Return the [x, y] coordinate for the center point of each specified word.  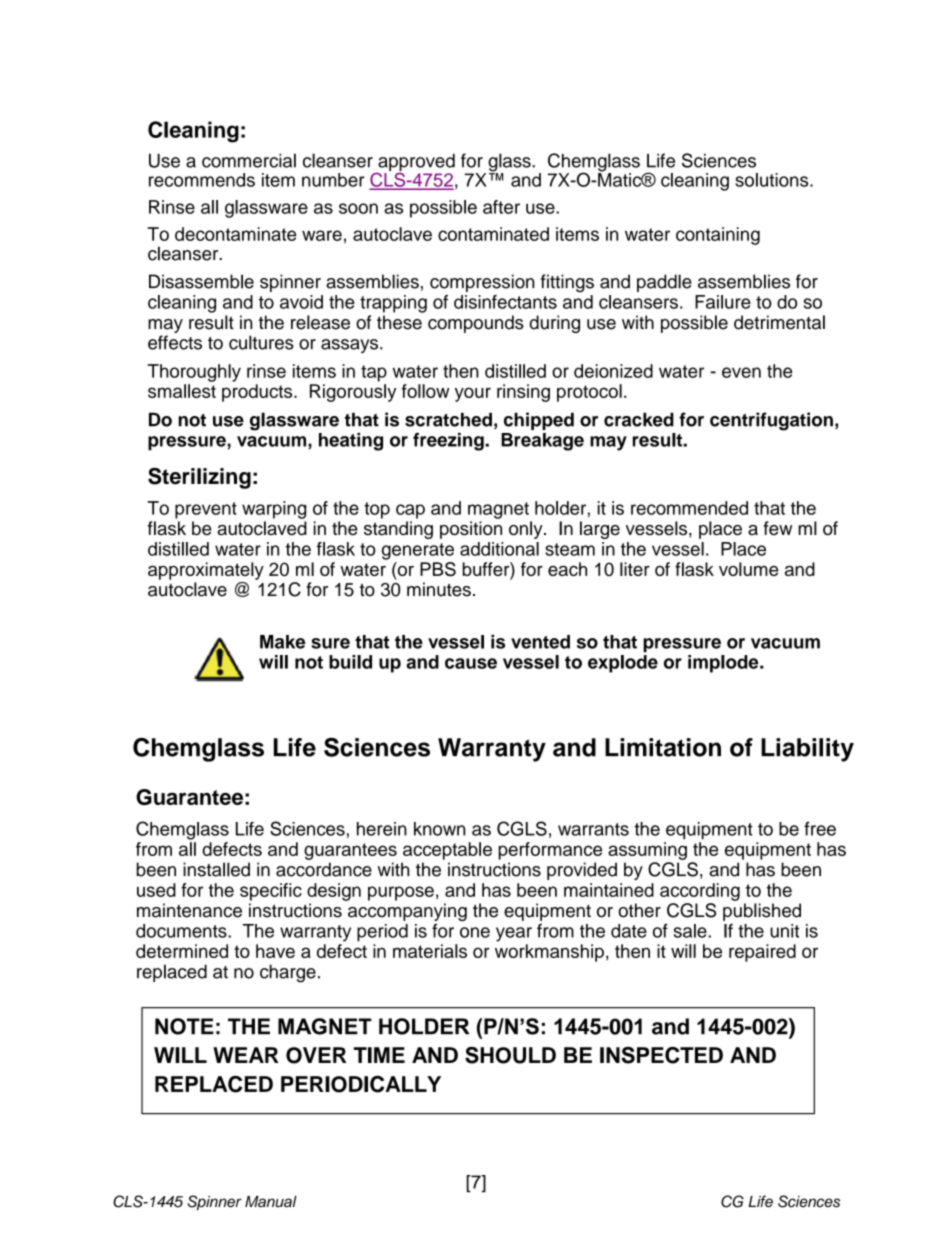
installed [216, 869]
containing [718, 236]
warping [274, 510]
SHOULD [510, 1055]
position [471, 530]
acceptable [447, 851]
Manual [271, 1202]
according [700, 892]
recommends [202, 180]
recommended [689, 508]
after [501, 207]
